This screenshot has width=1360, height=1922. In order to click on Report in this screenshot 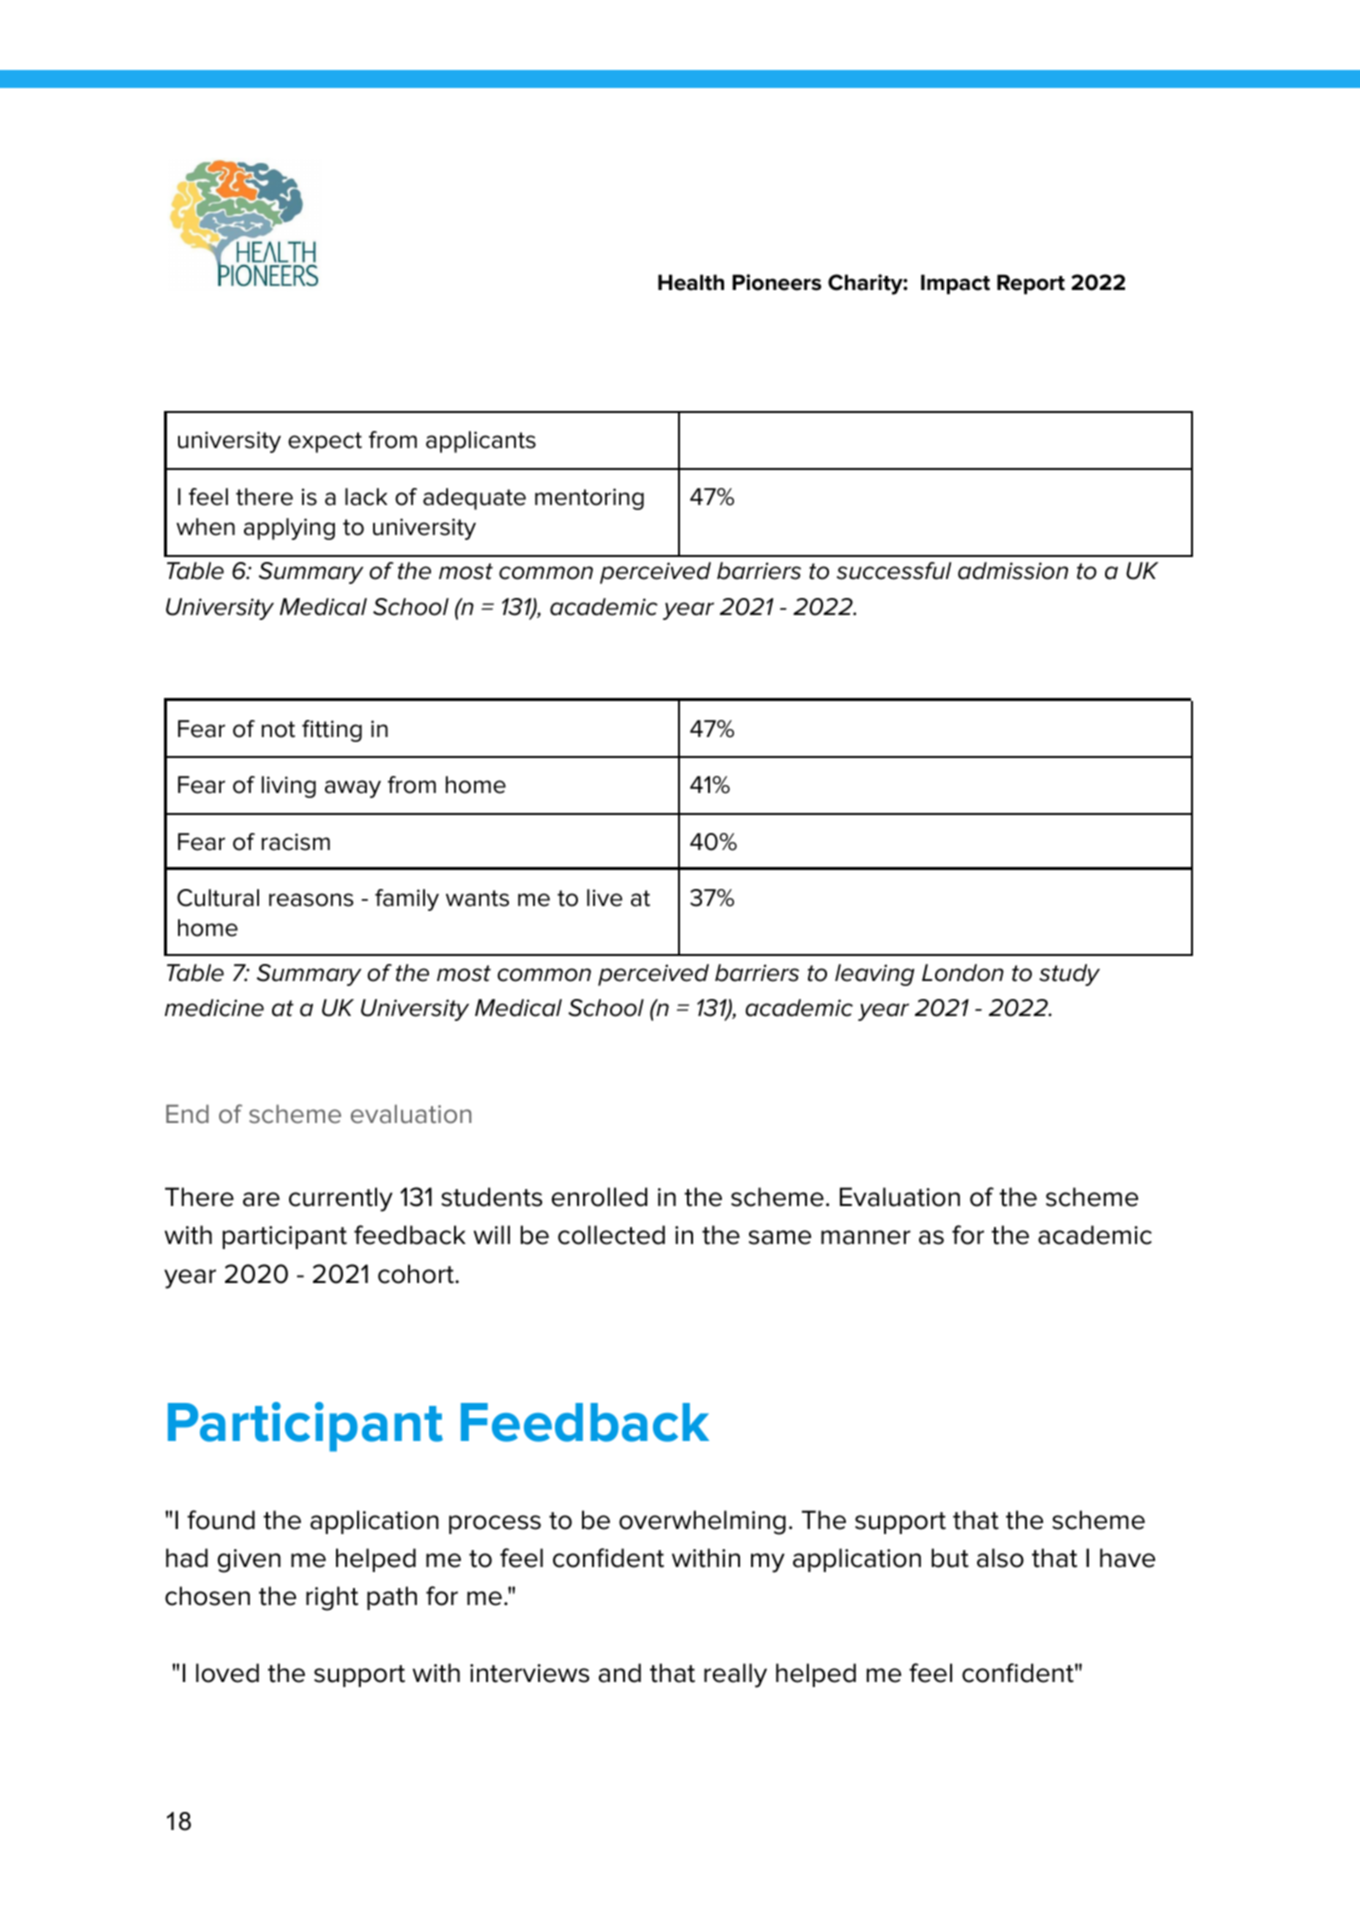, I will do `click(1031, 284)`.
